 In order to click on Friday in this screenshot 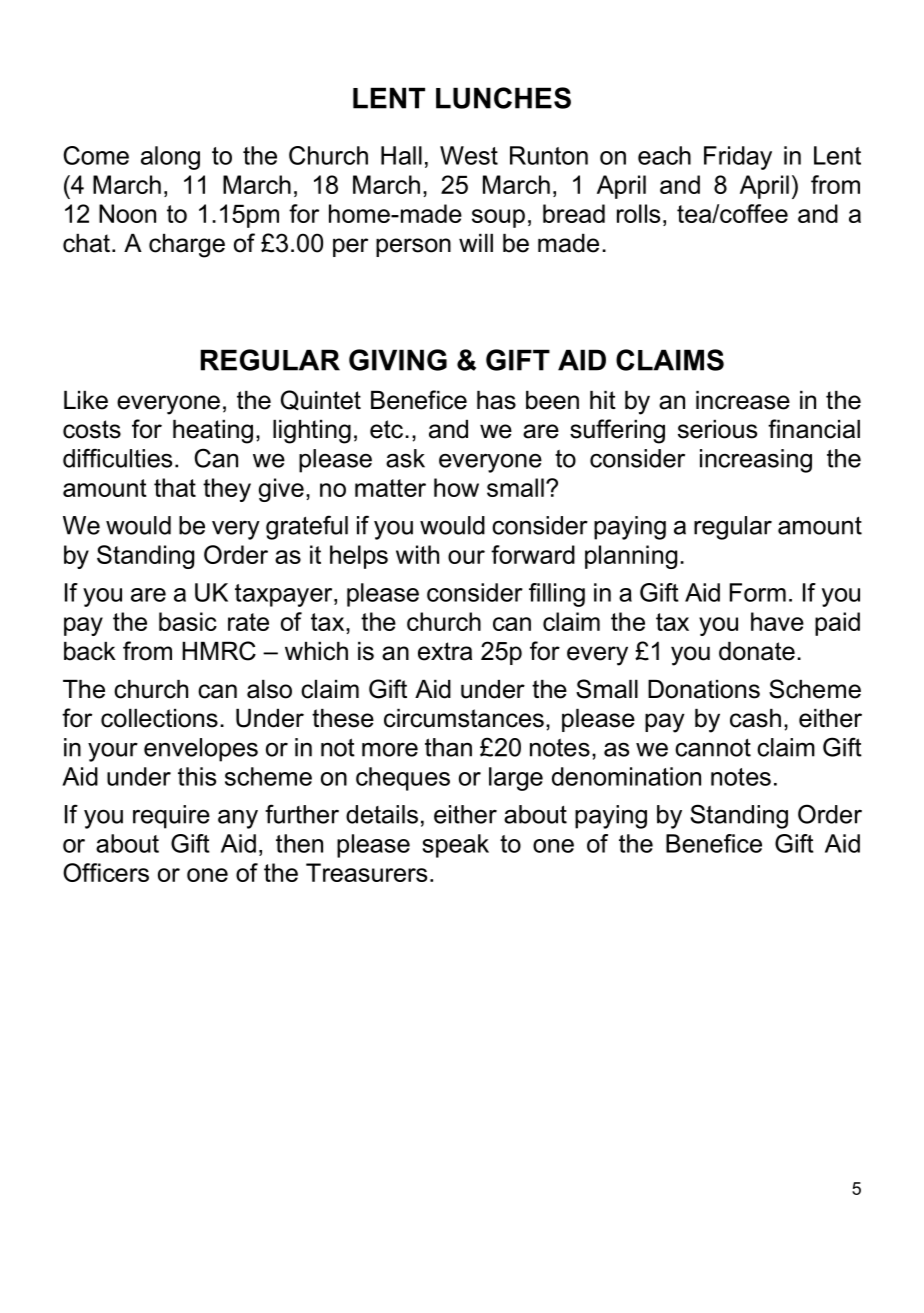, I will do `click(738, 158)`.
